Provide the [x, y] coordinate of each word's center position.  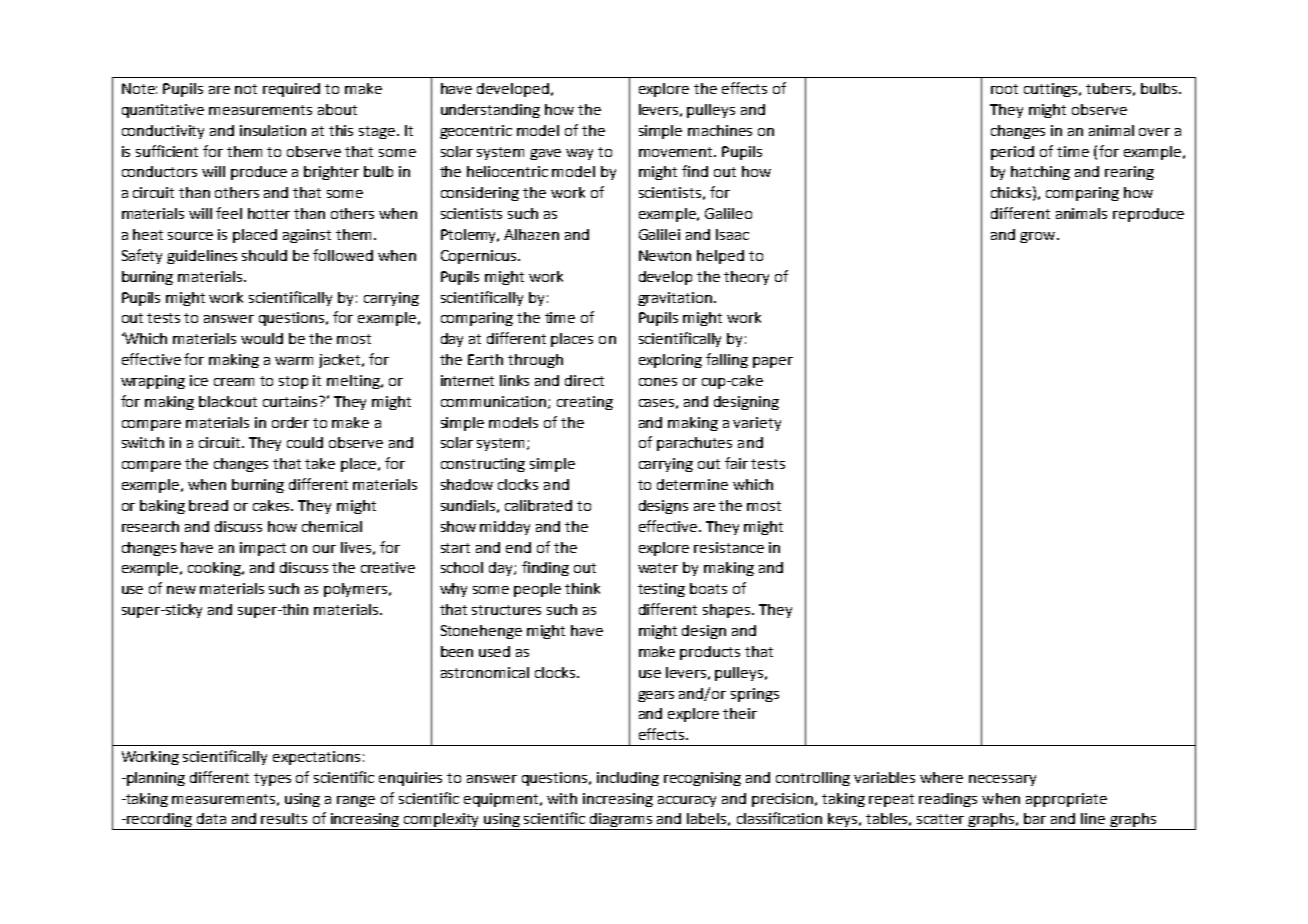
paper [773, 362]
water [658, 568]
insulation [273, 130]
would [262, 338]
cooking [216, 569]
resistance [729, 547]
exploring [670, 361]
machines [720, 130]
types [272, 779]
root [1004, 89]
